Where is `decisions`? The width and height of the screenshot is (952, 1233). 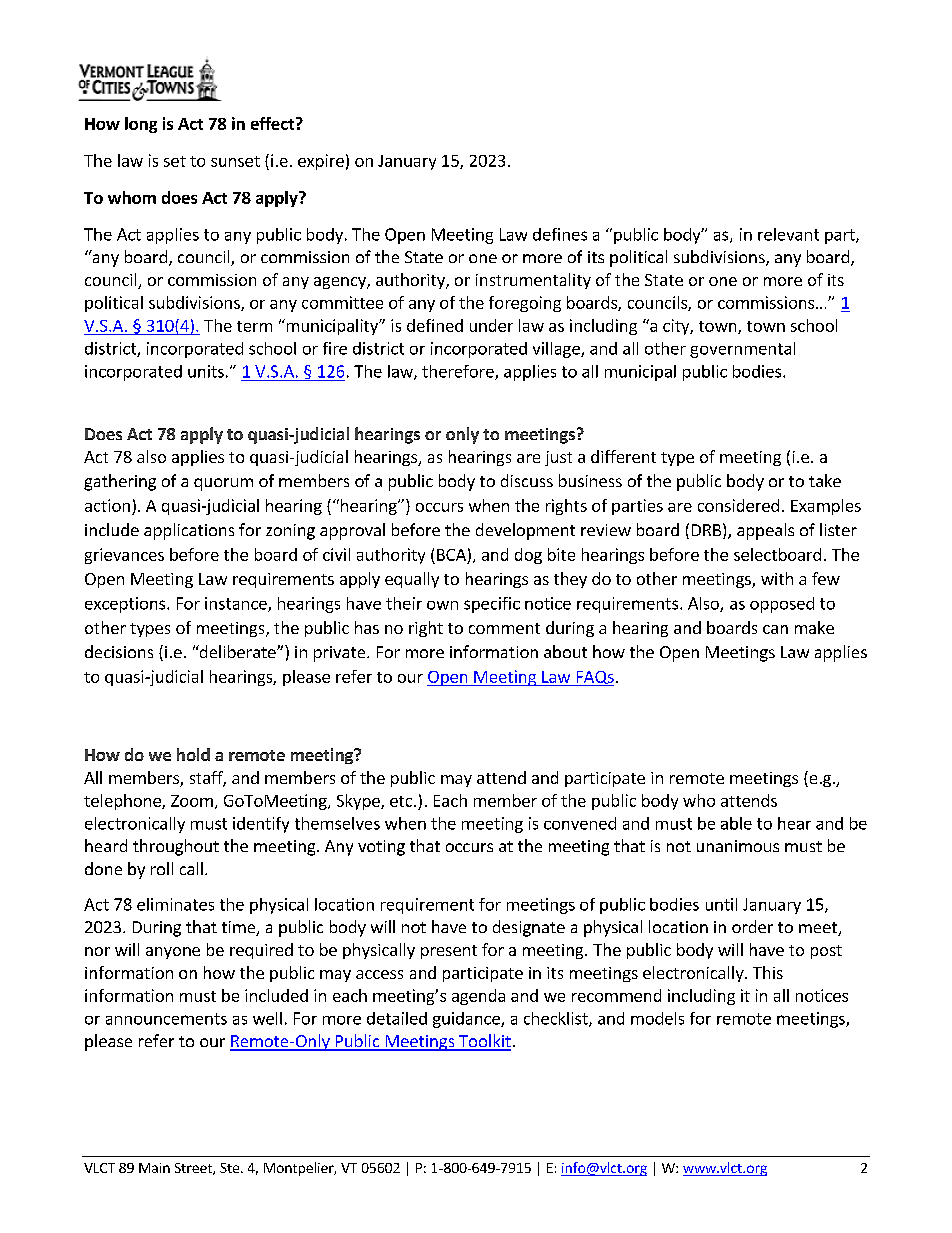
decisions is located at coordinates (119, 651).
